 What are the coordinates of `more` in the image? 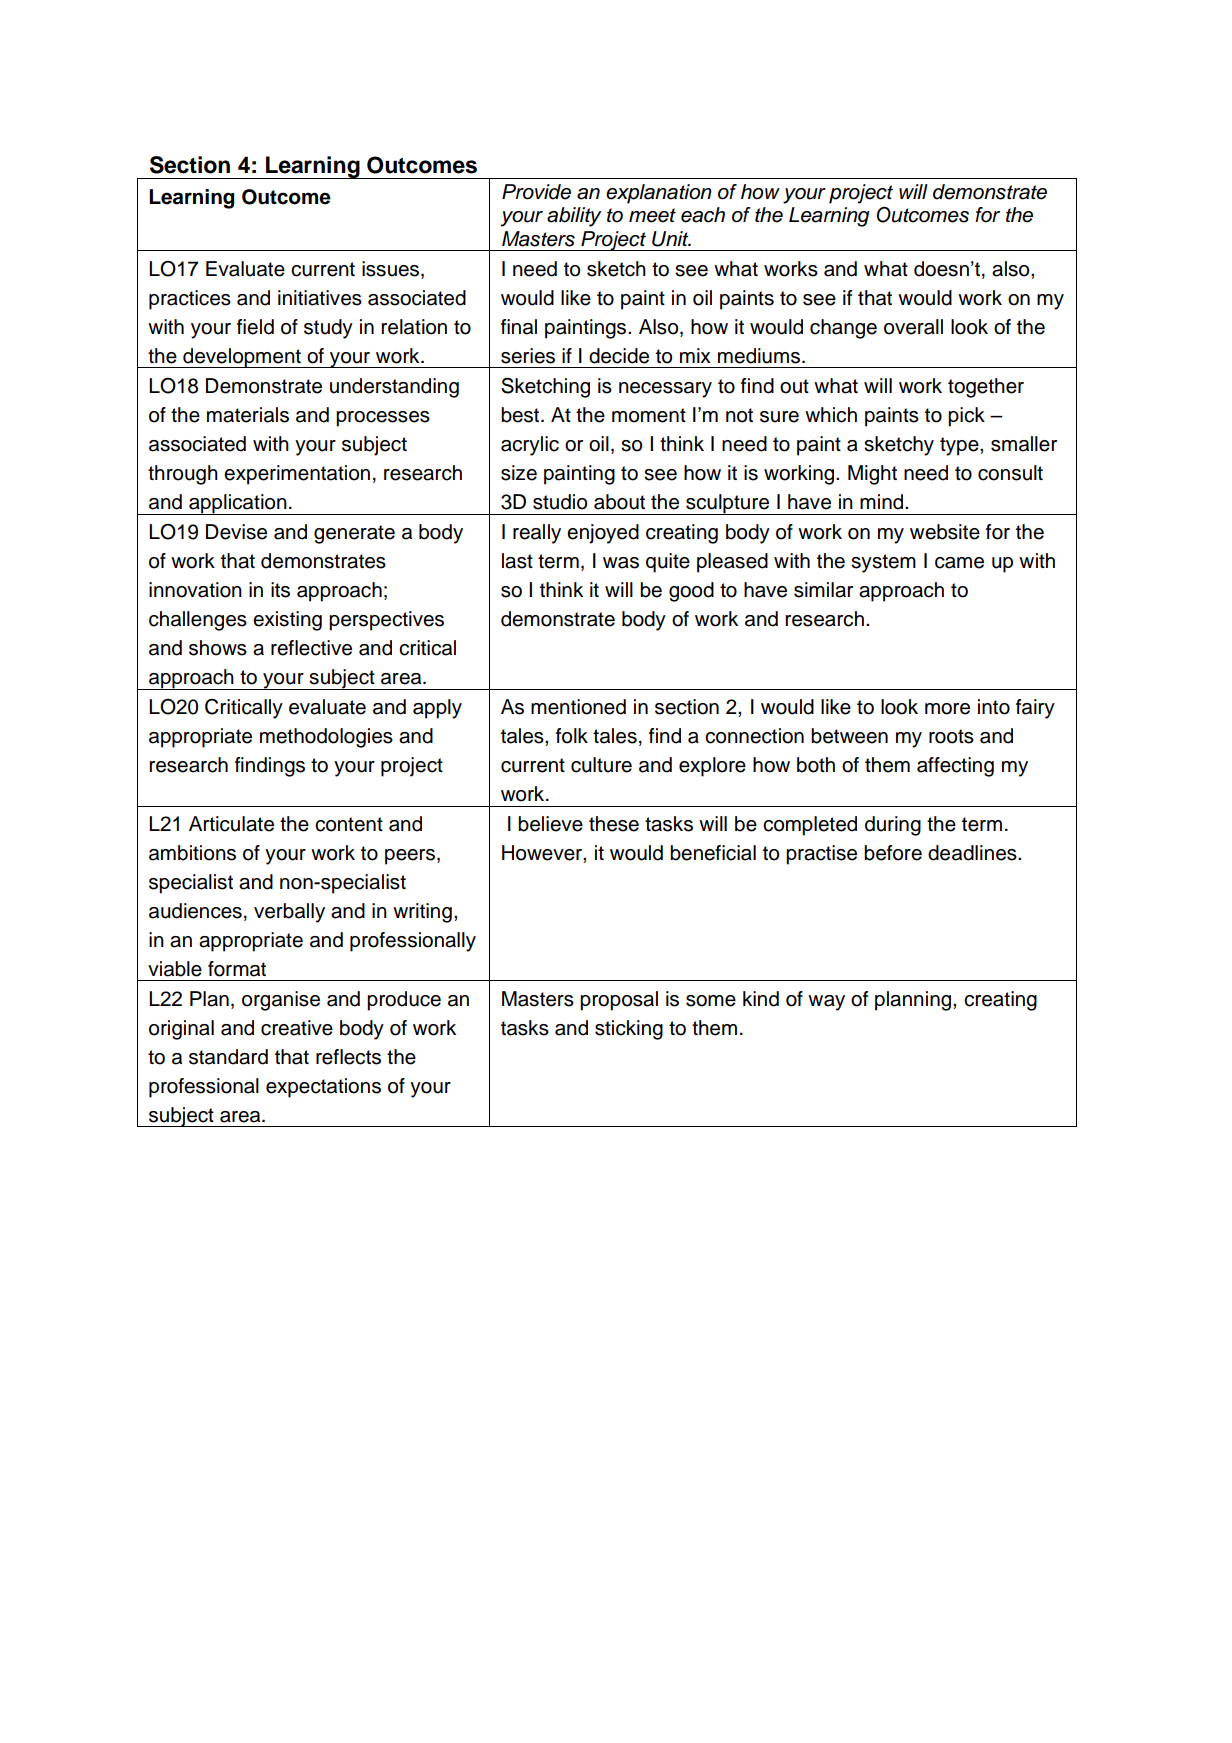 It's located at (947, 709).
